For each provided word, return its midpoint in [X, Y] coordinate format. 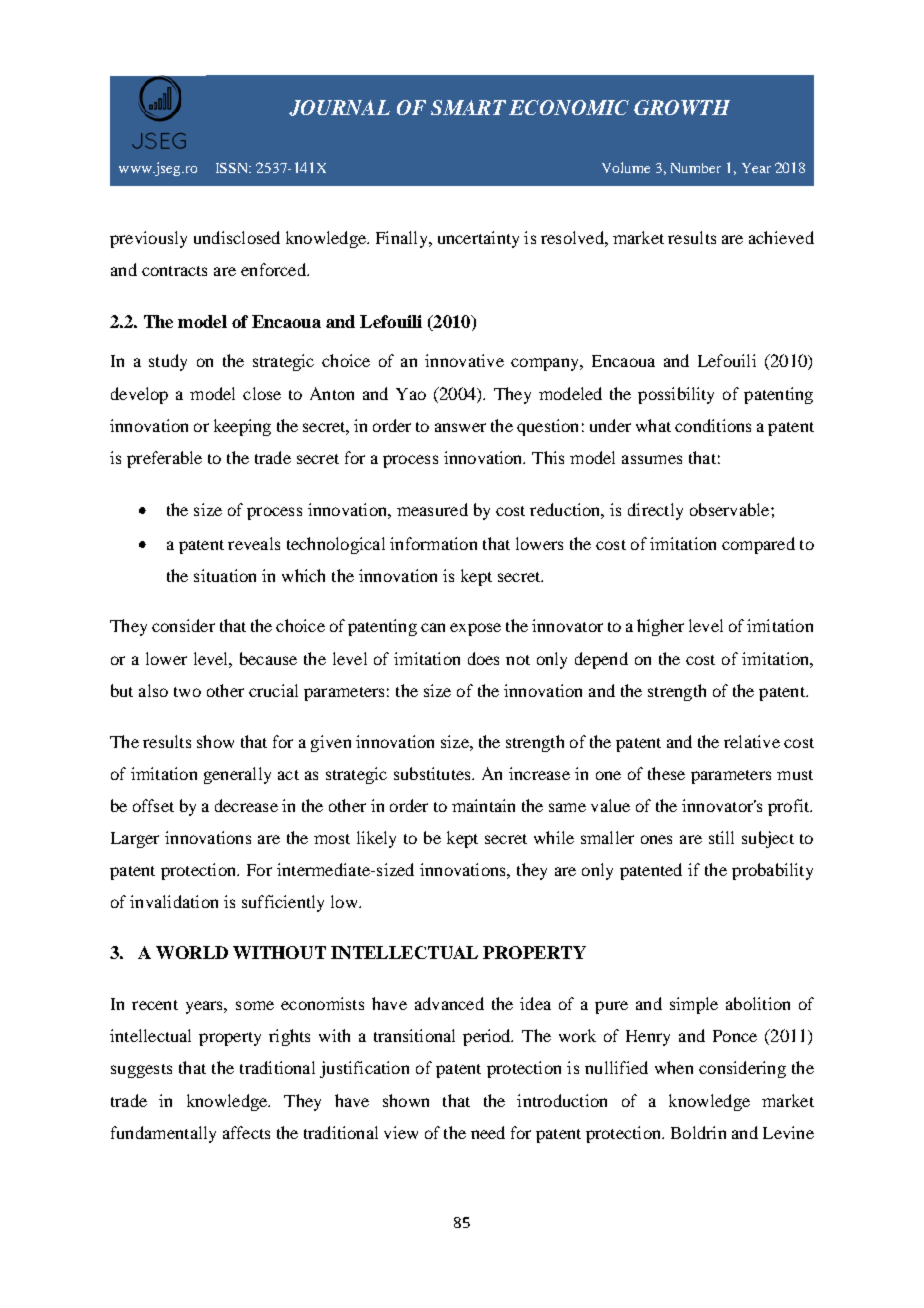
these [666, 773]
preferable [164, 459]
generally [237, 775]
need [488, 1132]
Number [696, 168]
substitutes [433, 773]
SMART [468, 107]
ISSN [233, 168]
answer [460, 427]
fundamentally [163, 1134]
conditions [713, 425]
